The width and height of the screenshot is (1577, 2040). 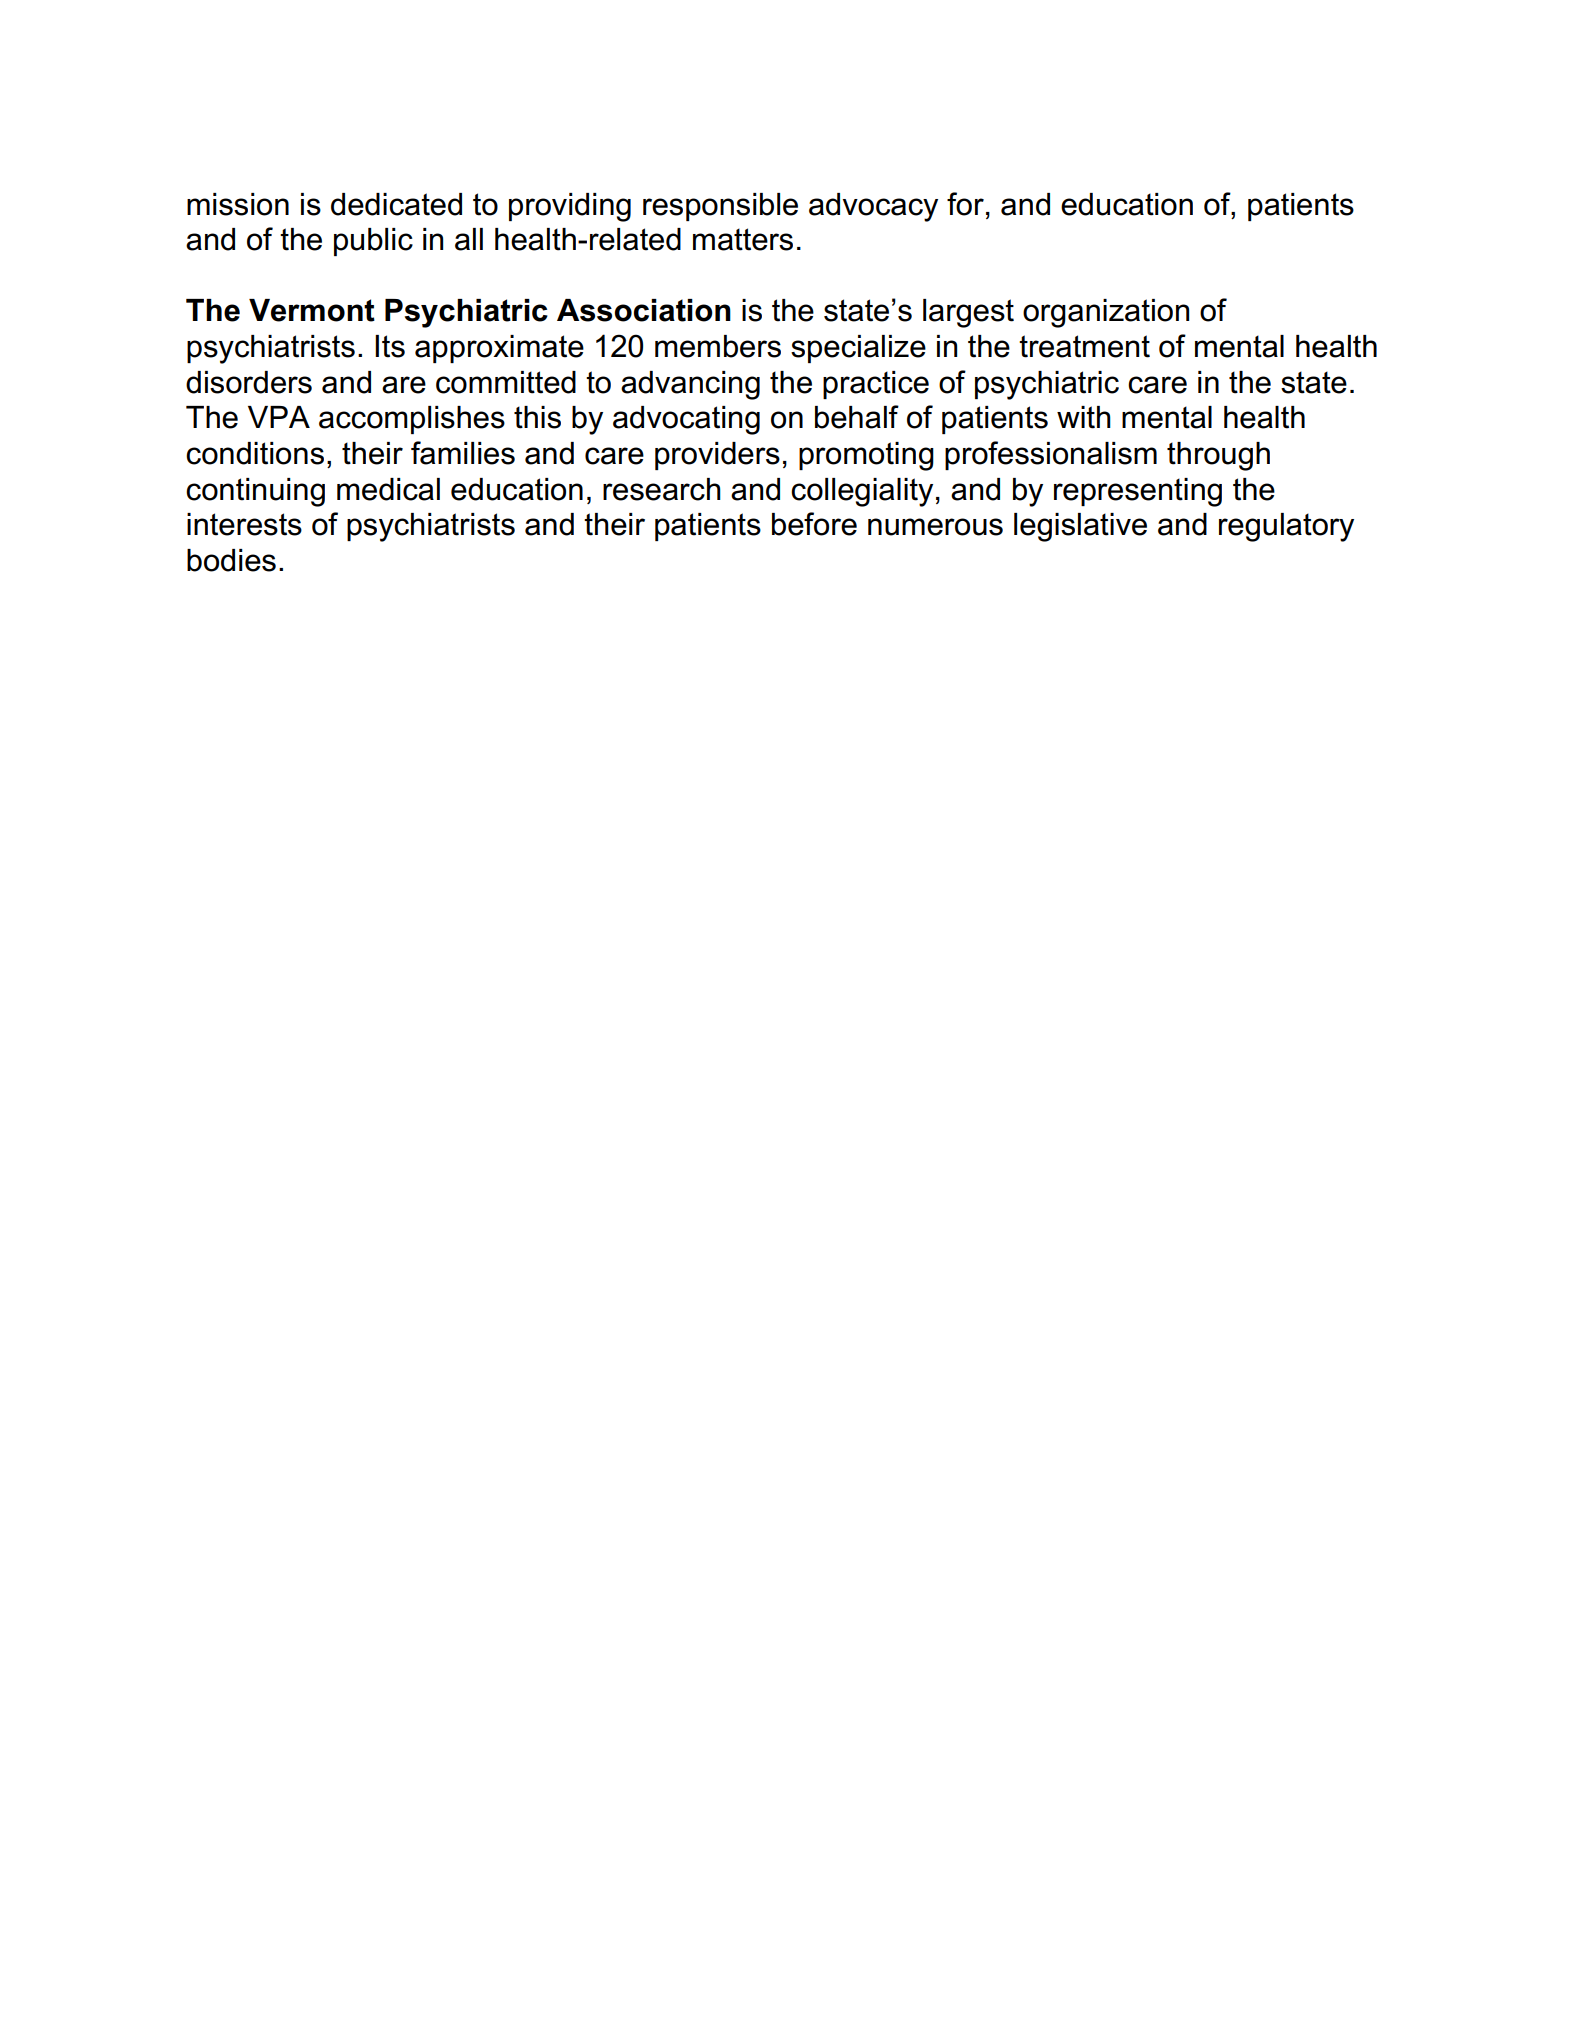 I want to click on organization, so click(x=1106, y=313).
